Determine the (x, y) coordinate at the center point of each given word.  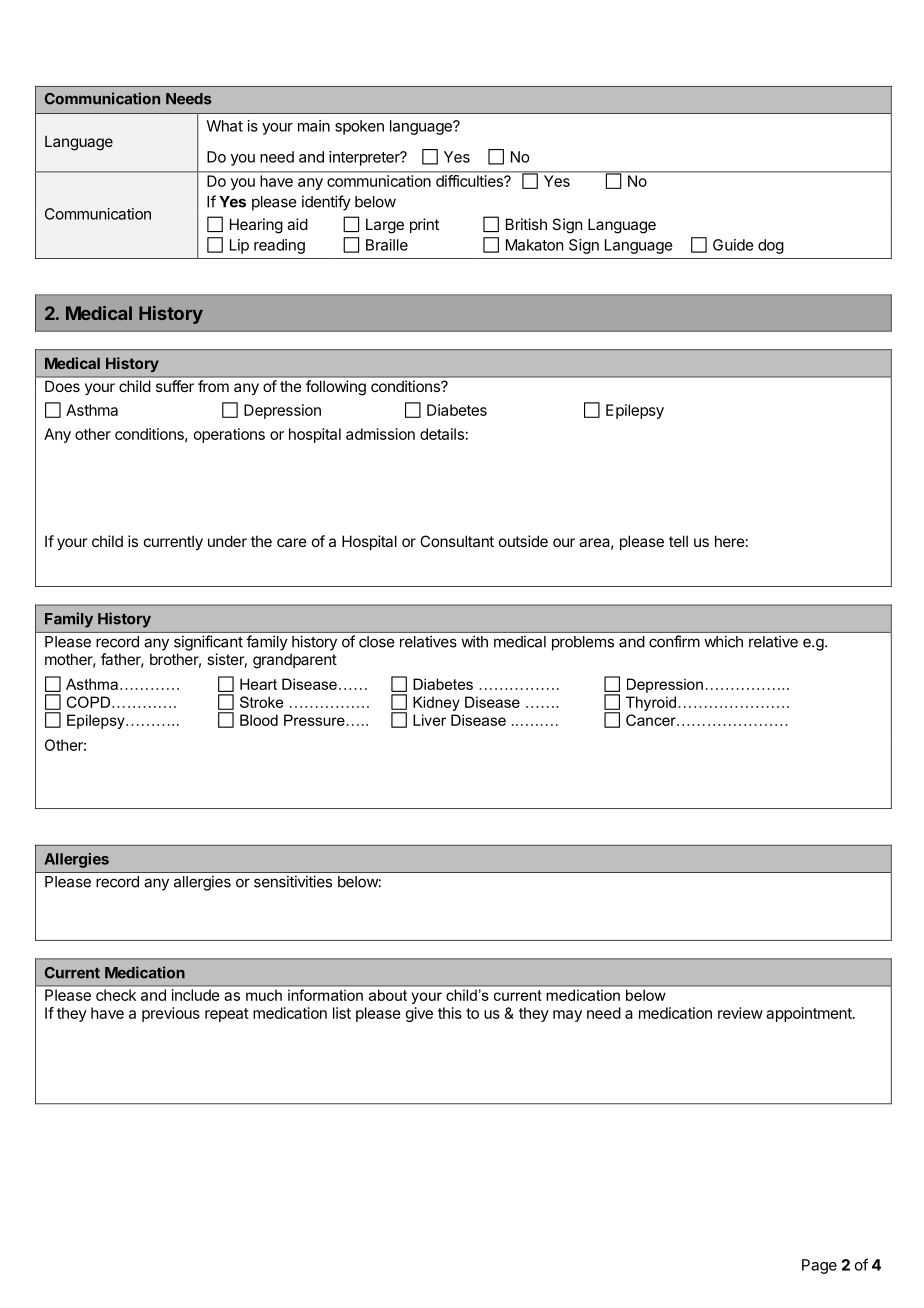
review (740, 1013)
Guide (733, 245)
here (730, 541)
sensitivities (293, 881)
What (224, 126)
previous (171, 1014)
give (419, 1014)
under (227, 541)
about (388, 995)
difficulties (470, 181)
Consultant (457, 541)
